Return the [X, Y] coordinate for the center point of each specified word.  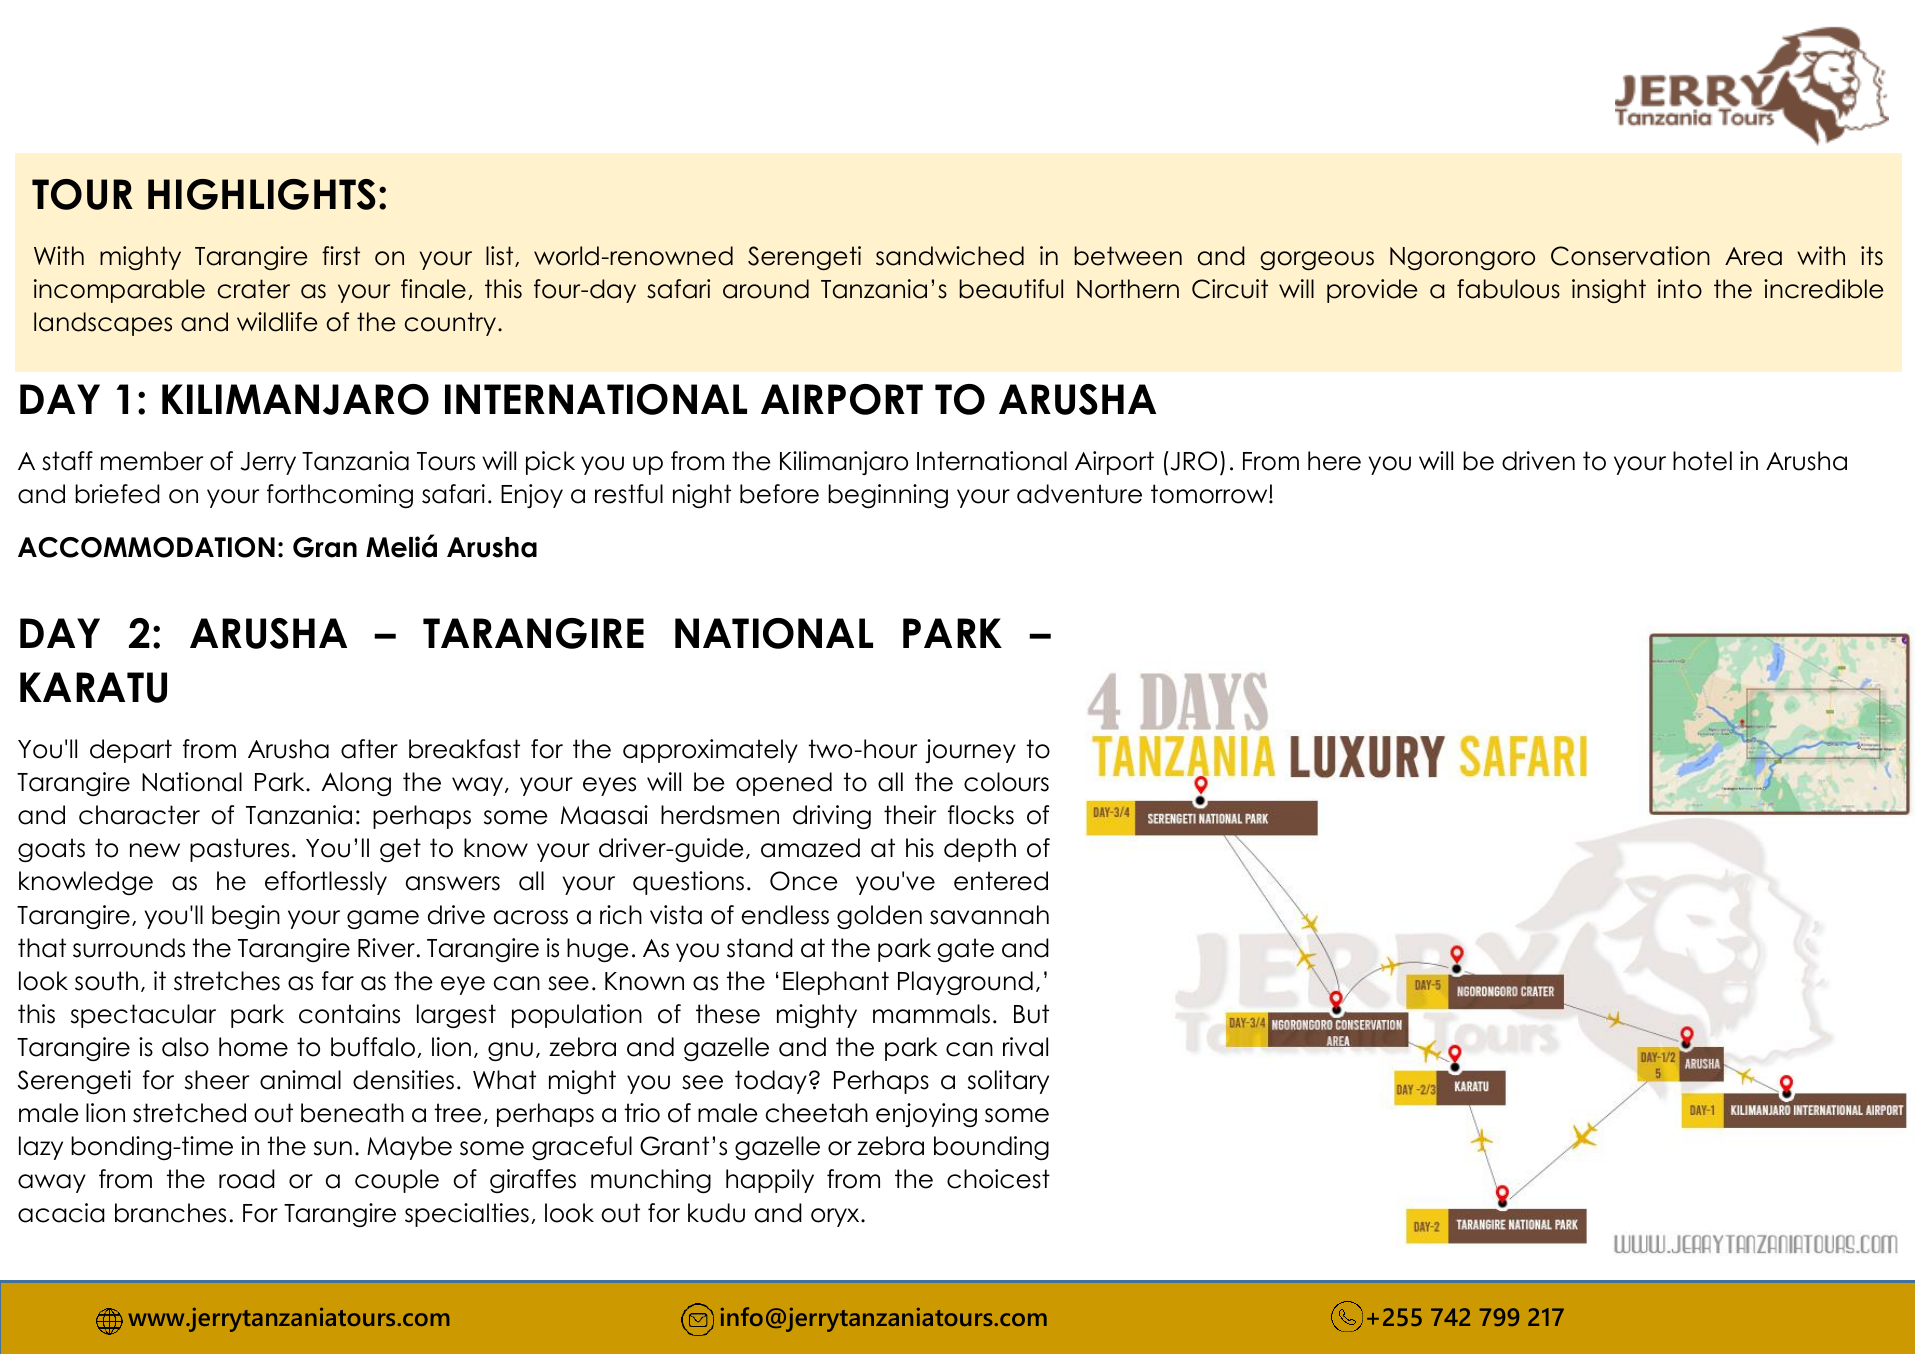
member [152, 461]
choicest [998, 1179]
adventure [1079, 494]
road [247, 1179]
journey [970, 751]
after [369, 749]
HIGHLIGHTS [262, 194]
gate [965, 950]
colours [1006, 782]
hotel [1702, 461]
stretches [227, 981]
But [1031, 1014]
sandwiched [950, 256]
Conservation [1630, 256]
